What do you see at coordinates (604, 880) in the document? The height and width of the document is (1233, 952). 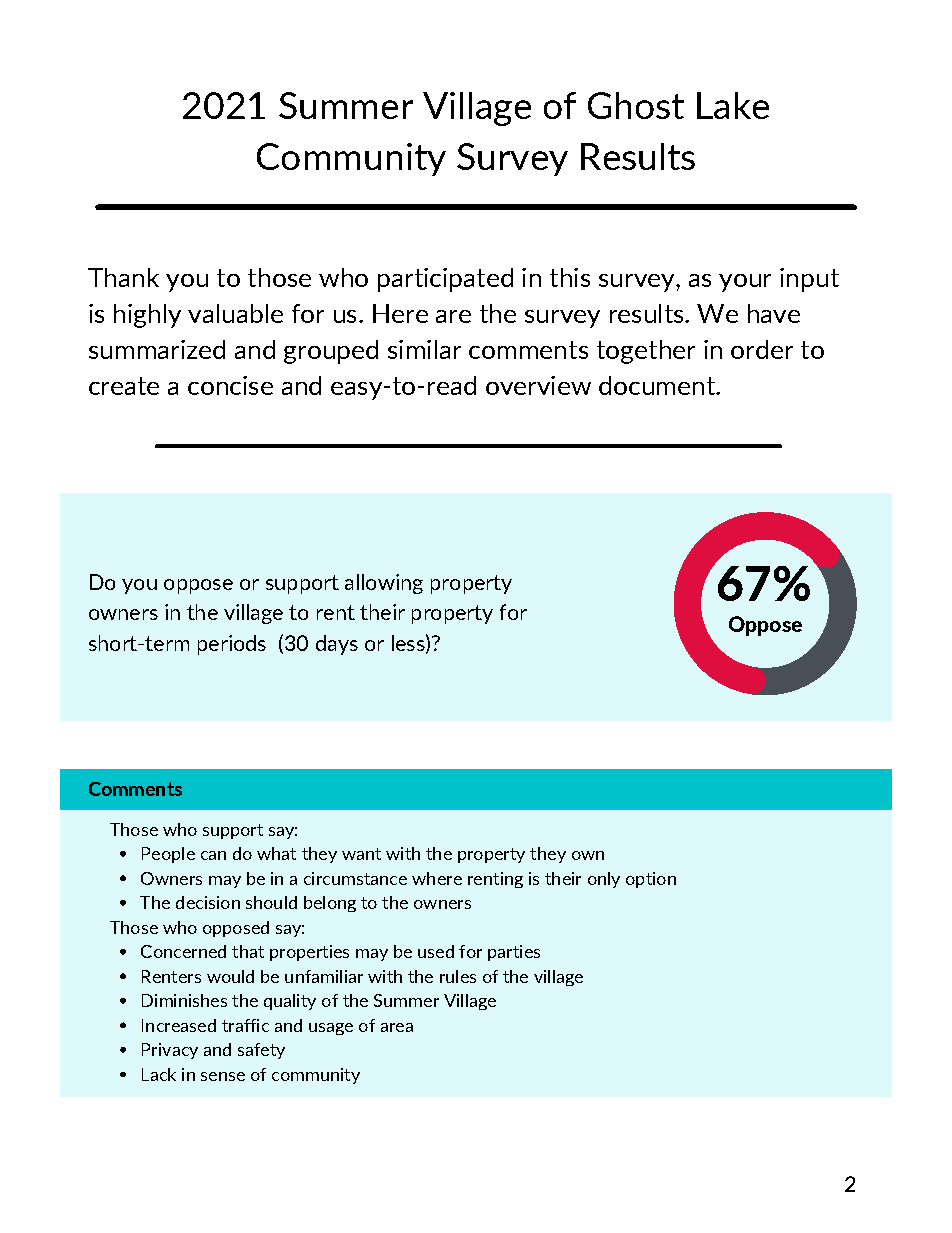 I see `only` at bounding box center [604, 880].
